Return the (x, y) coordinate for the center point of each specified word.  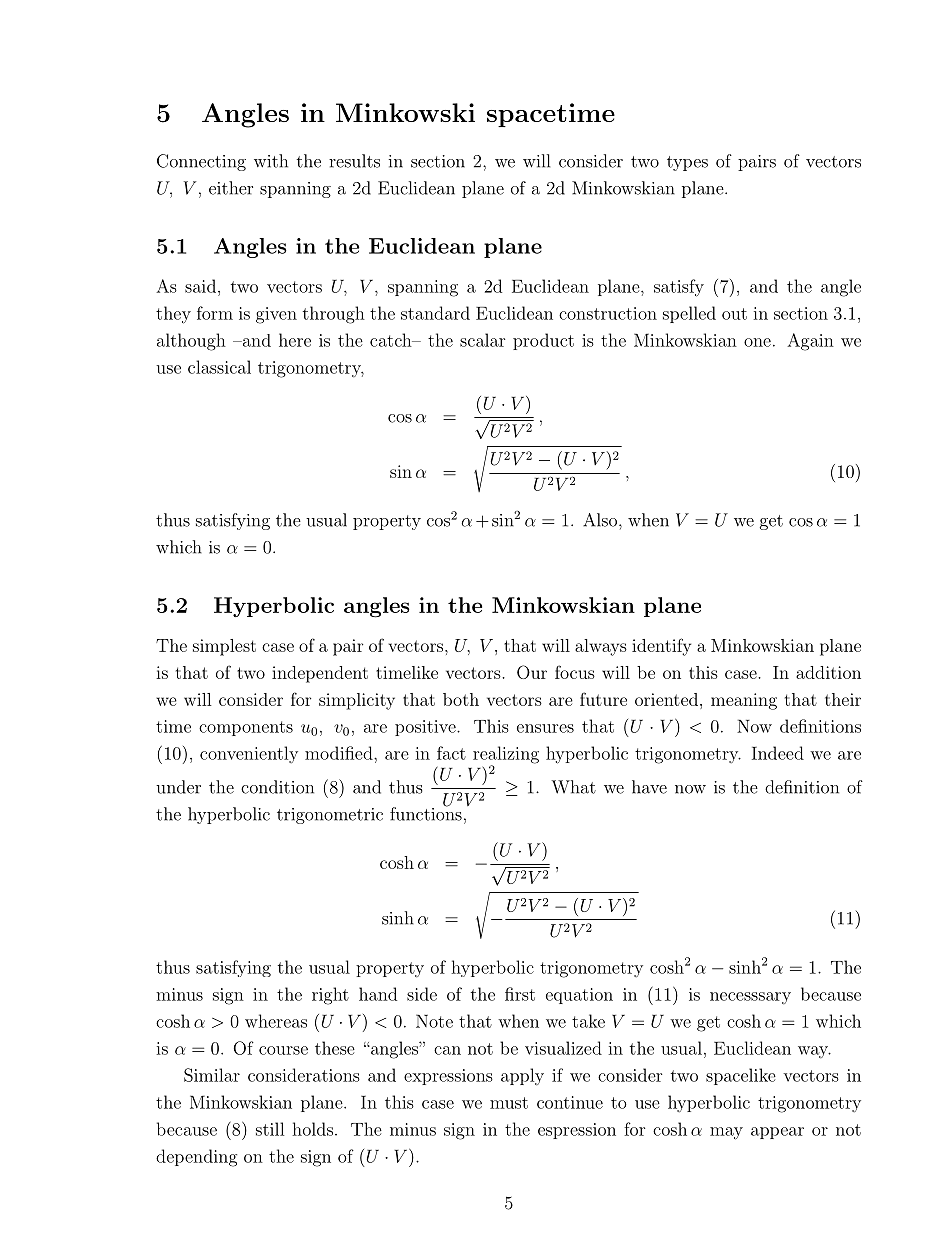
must (509, 1103)
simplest (224, 647)
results (354, 161)
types (687, 163)
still (270, 1129)
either (231, 188)
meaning (744, 701)
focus (575, 672)
